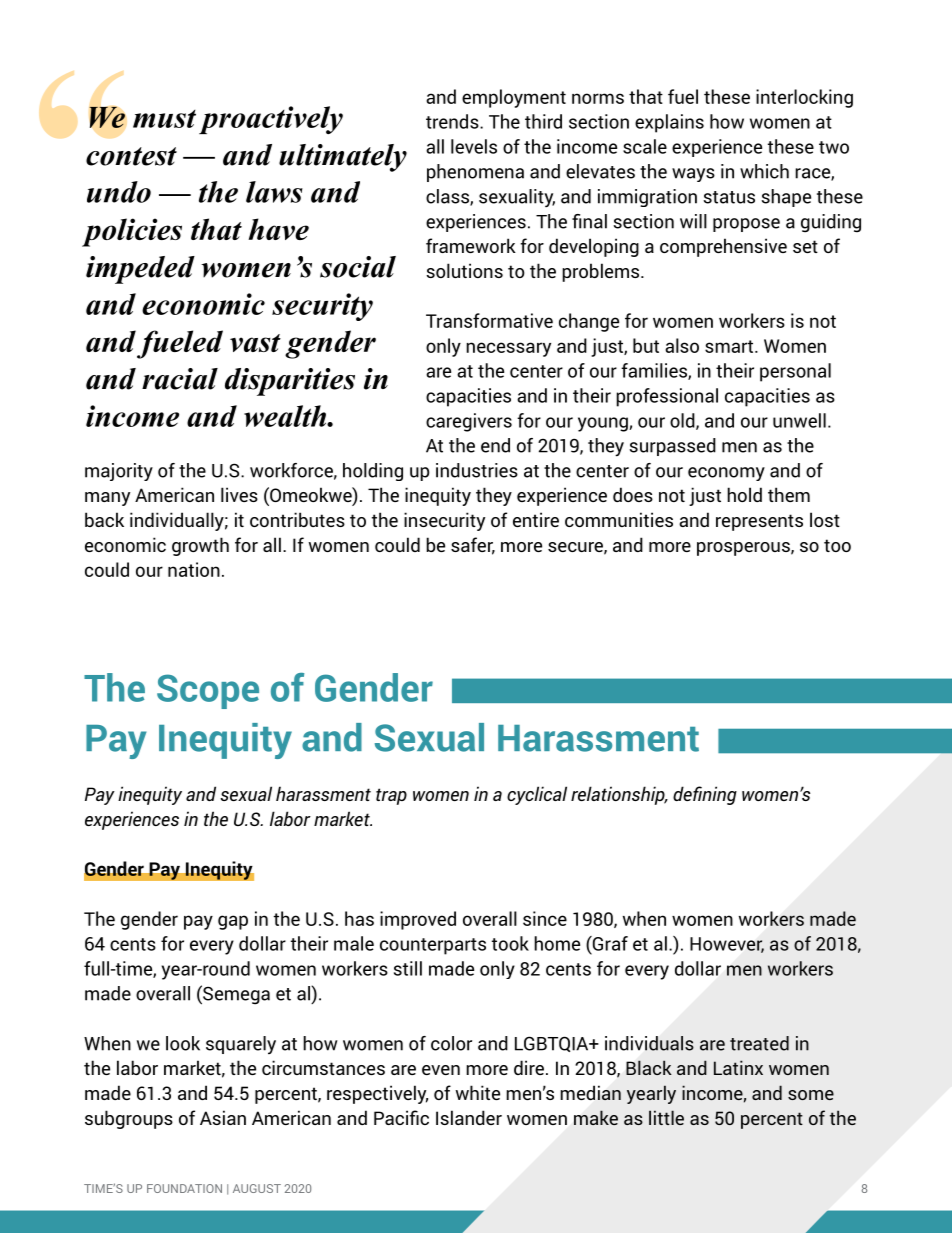 The image size is (952, 1233). Describe the element at coordinates (764, 171) in the screenshot. I see `which` at that location.
